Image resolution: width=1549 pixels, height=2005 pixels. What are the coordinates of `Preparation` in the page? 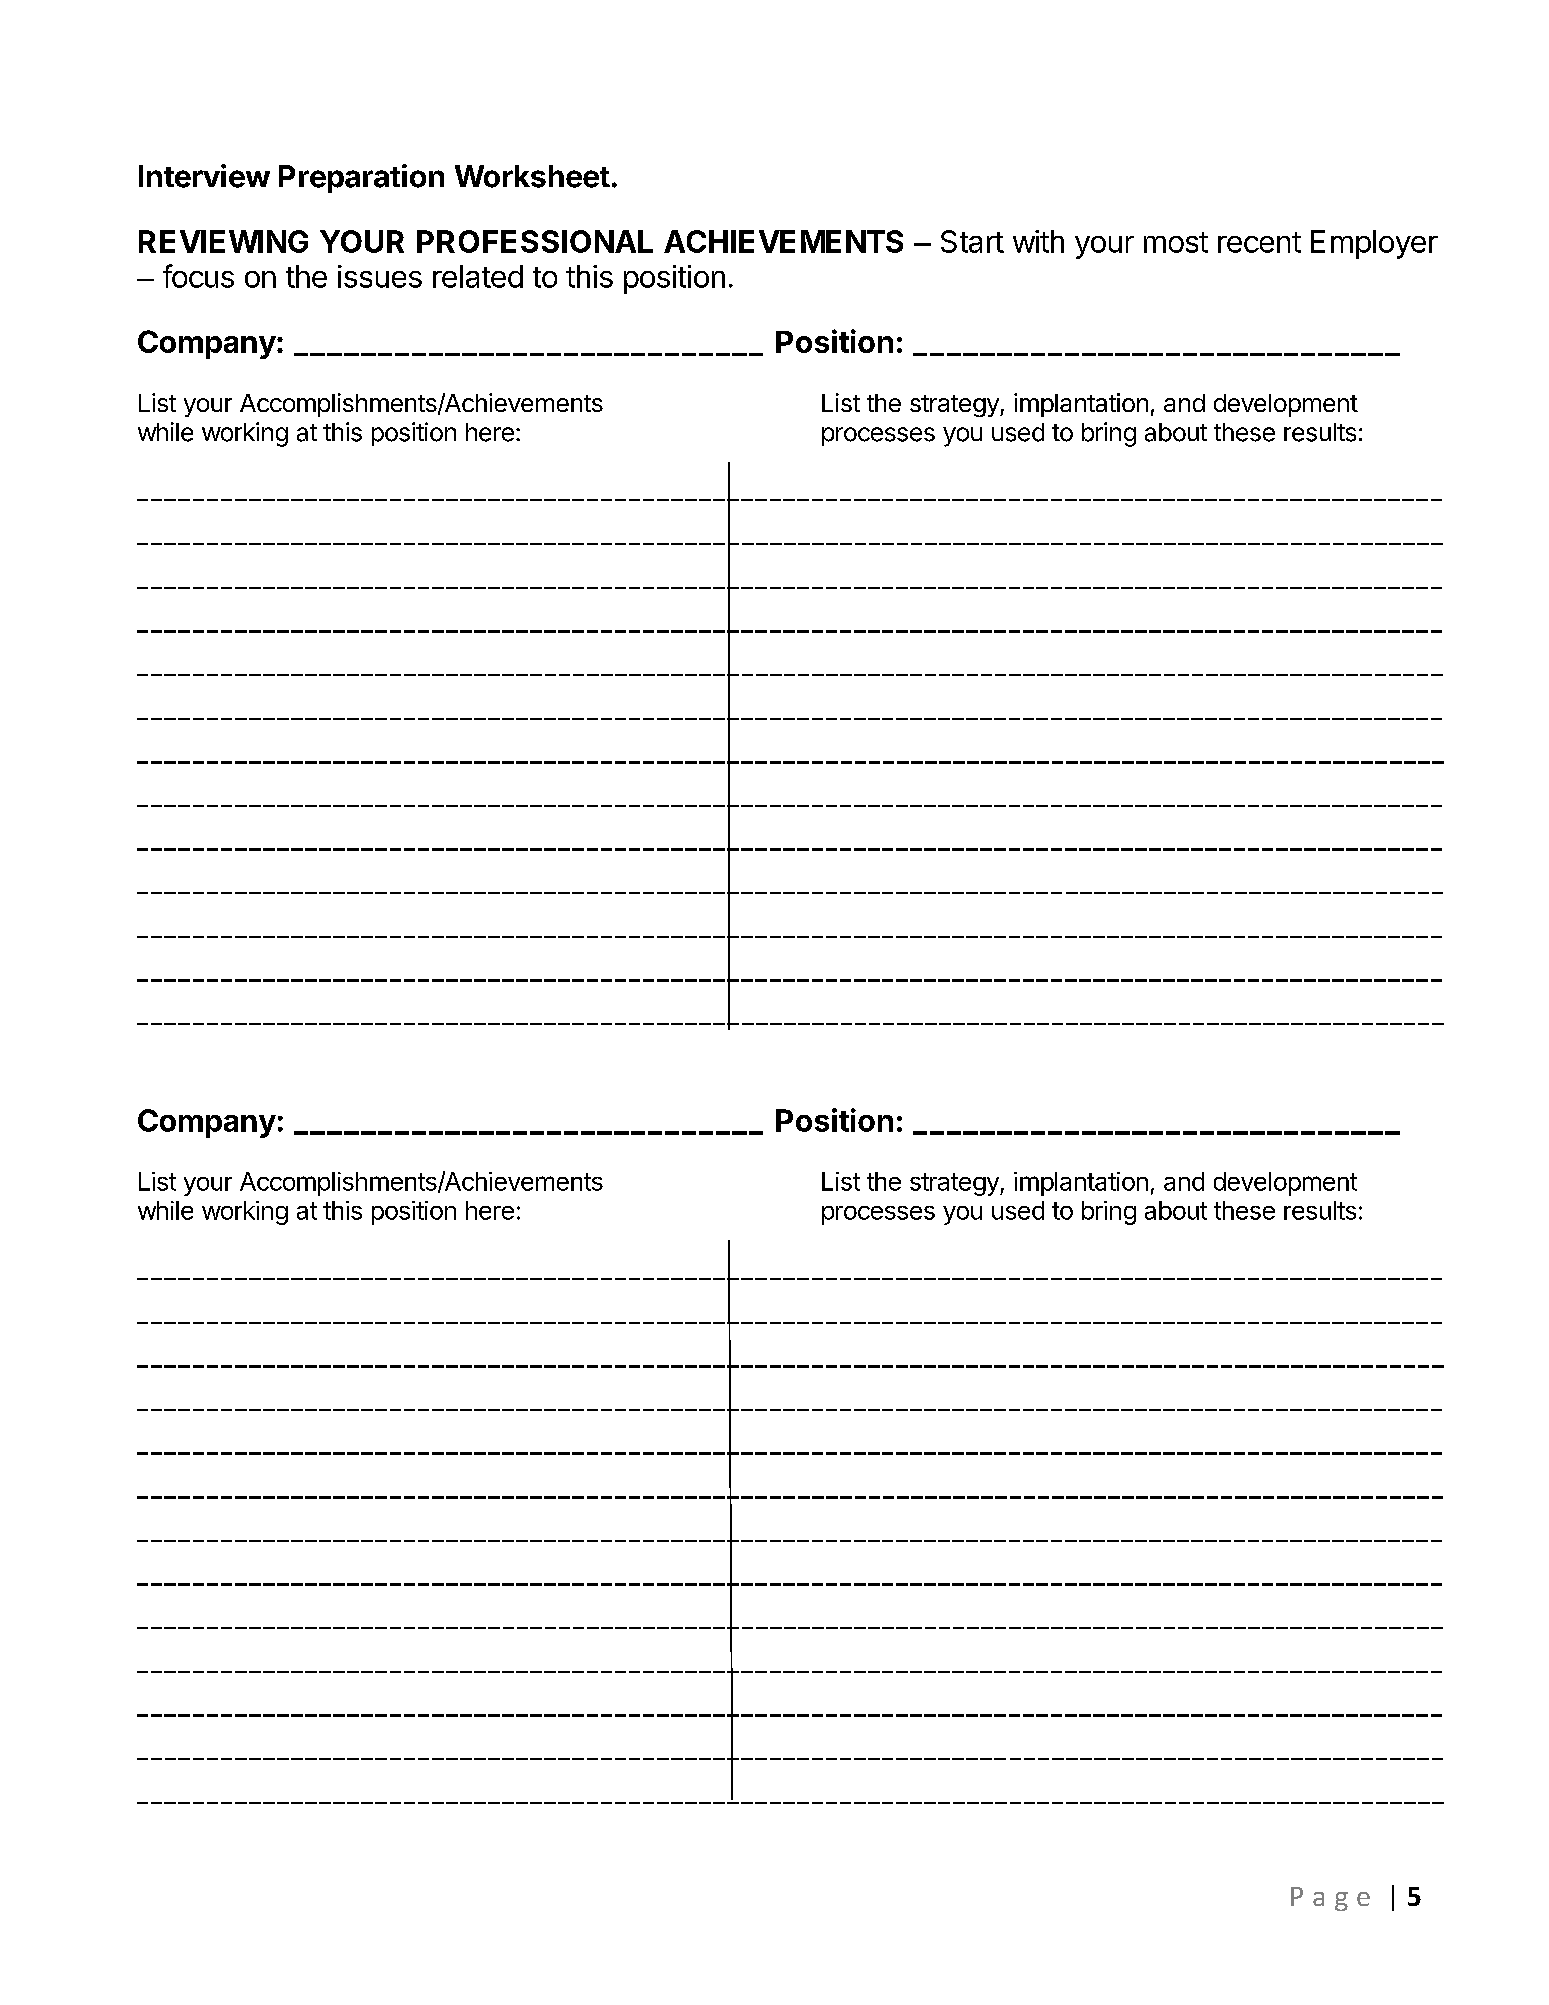 It's located at (361, 178).
